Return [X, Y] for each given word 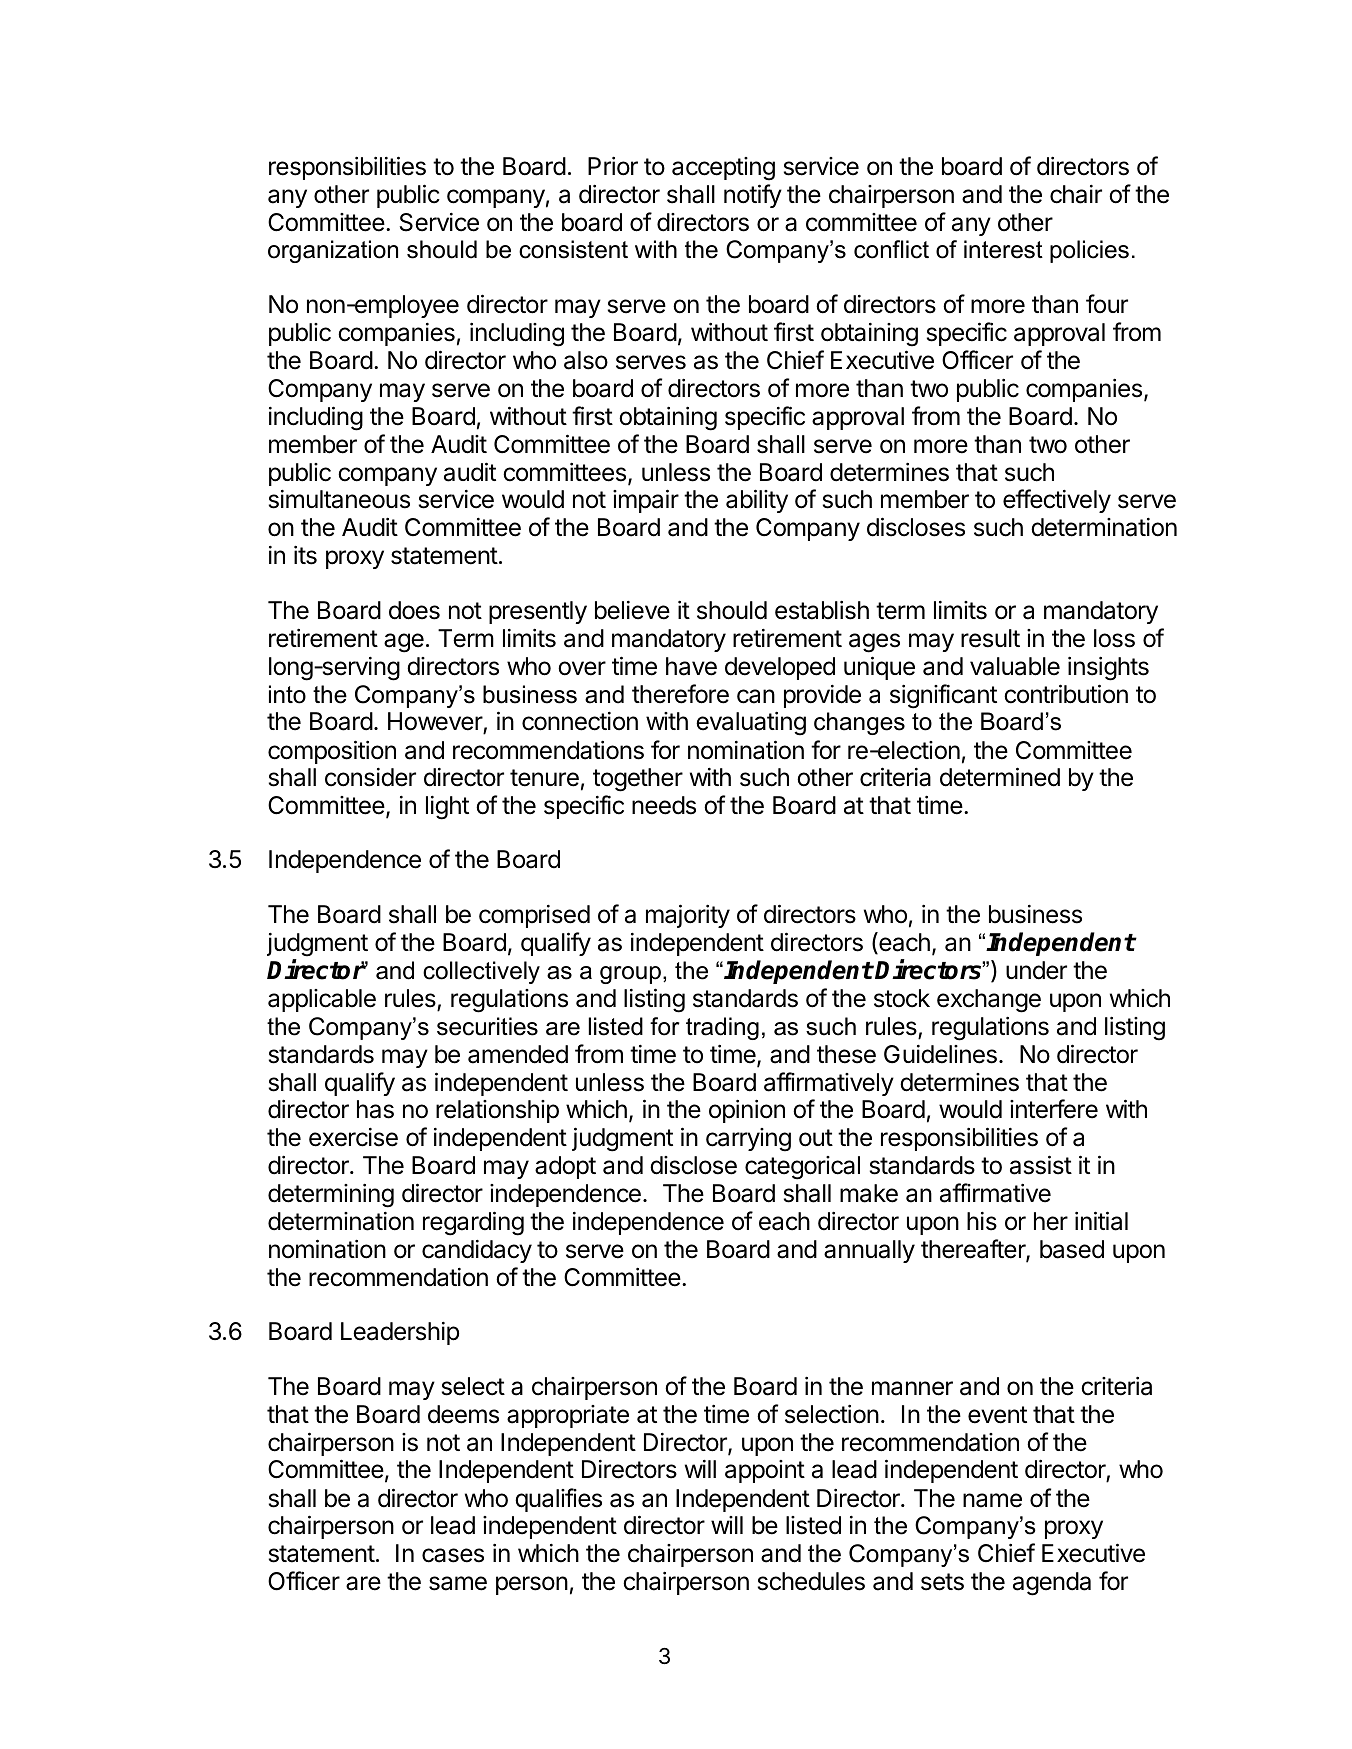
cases [453, 1555]
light [447, 808]
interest [1003, 249]
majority [688, 916]
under [1036, 970]
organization [333, 251]
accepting [723, 169]
